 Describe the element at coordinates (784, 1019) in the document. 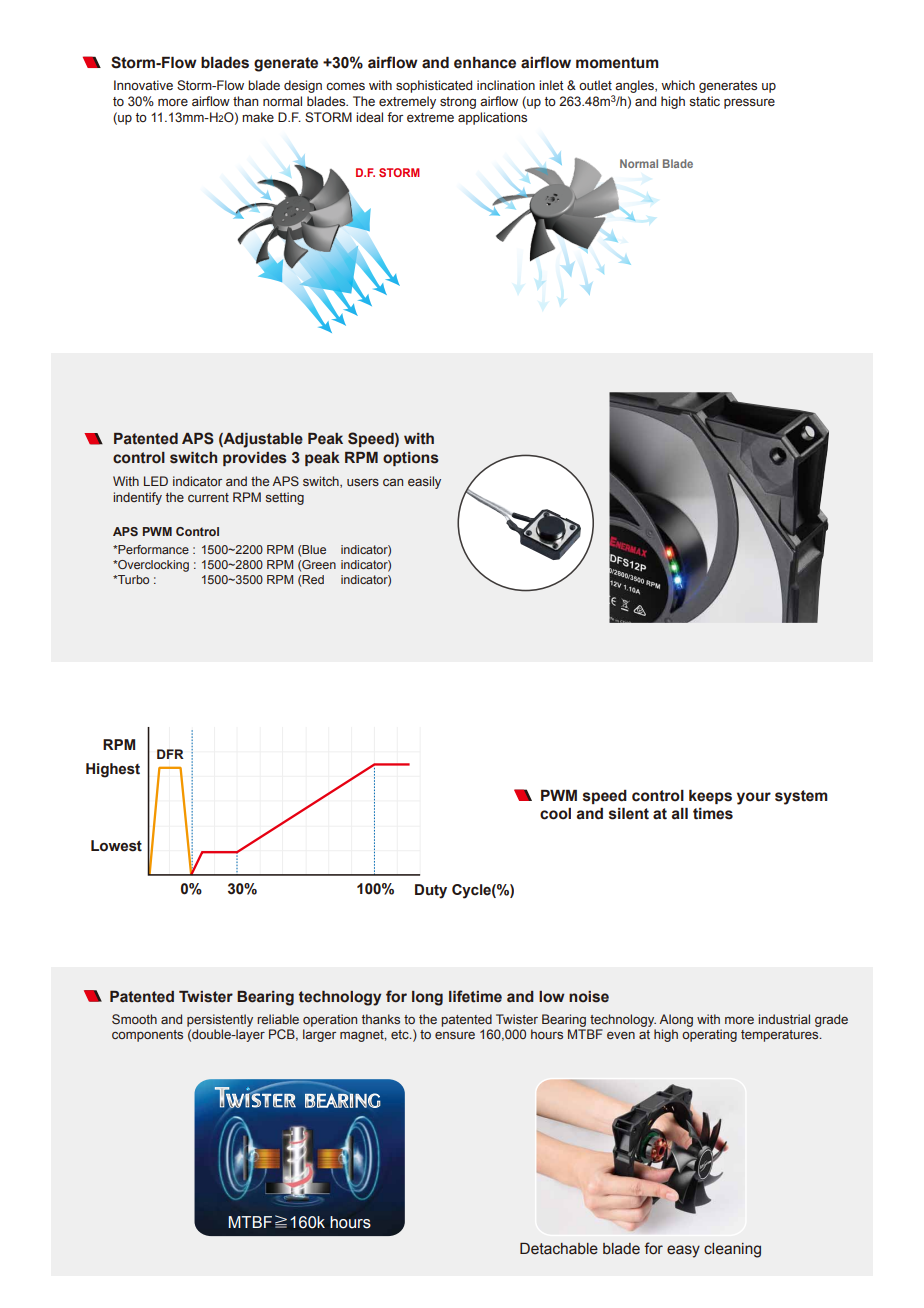

I see `industrial` at that location.
